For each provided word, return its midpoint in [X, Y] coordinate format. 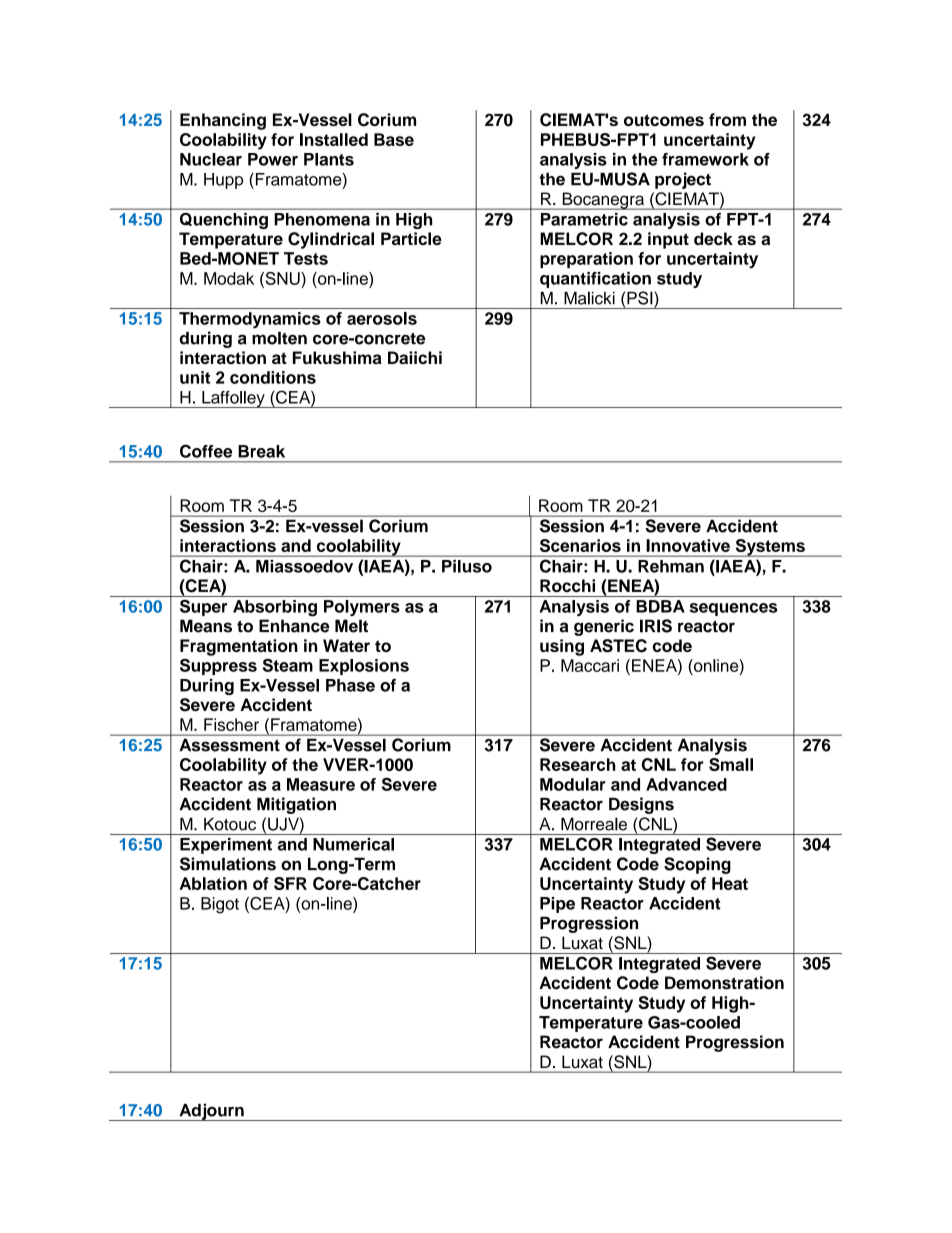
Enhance [294, 626]
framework [705, 159]
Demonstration [724, 983]
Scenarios [580, 545]
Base [394, 139]
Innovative [688, 545]
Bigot [220, 905]
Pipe [557, 905]
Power [273, 159]
